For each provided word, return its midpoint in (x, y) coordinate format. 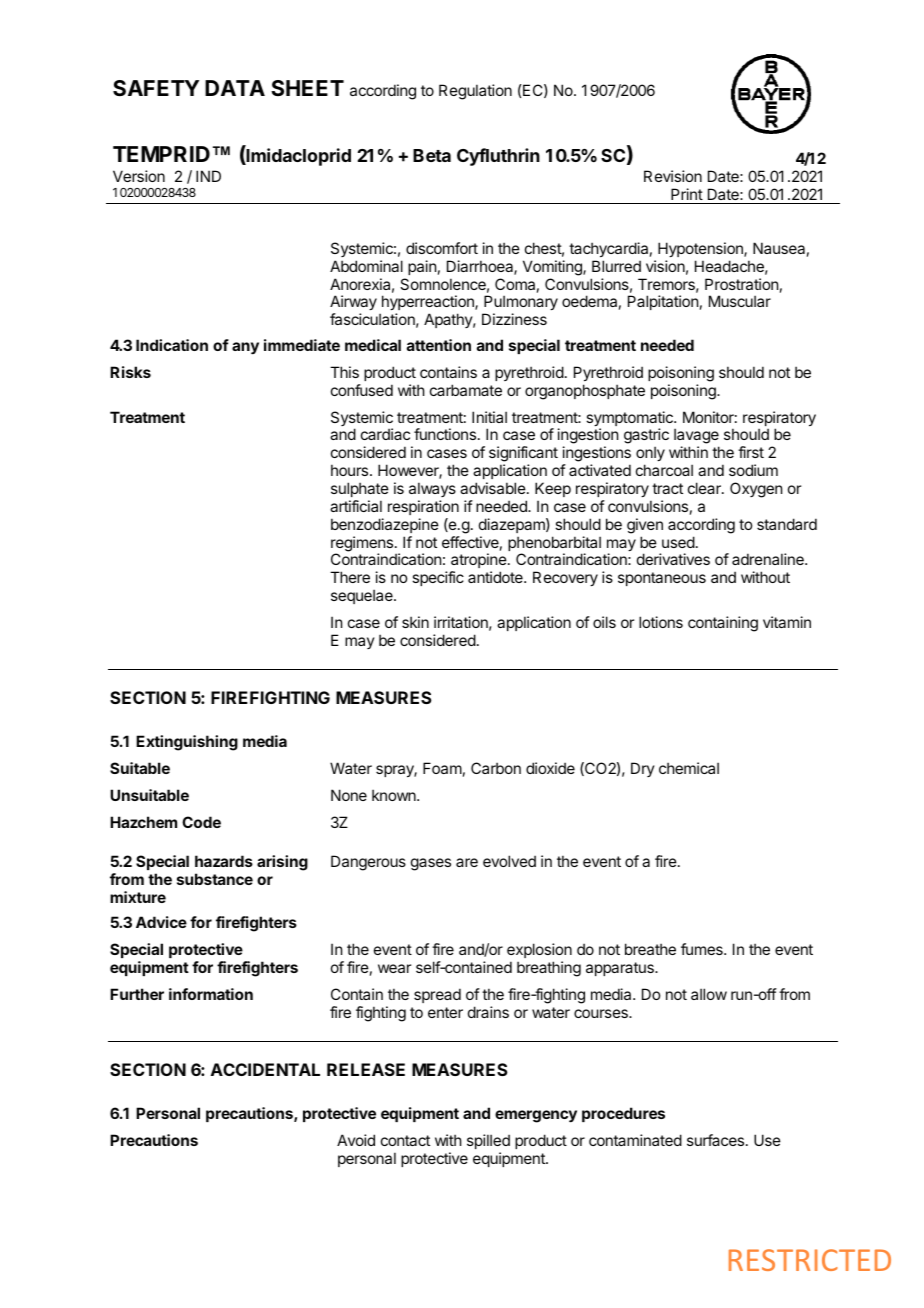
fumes (703, 949)
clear (705, 488)
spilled (488, 1141)
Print (687, 194)
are (467, 862)
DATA (235, 88)
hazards (224, 861)
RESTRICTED (810, 1260)
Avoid (356, 1140)
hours (351, 470)
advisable (494, 488)
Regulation (475, 92)
